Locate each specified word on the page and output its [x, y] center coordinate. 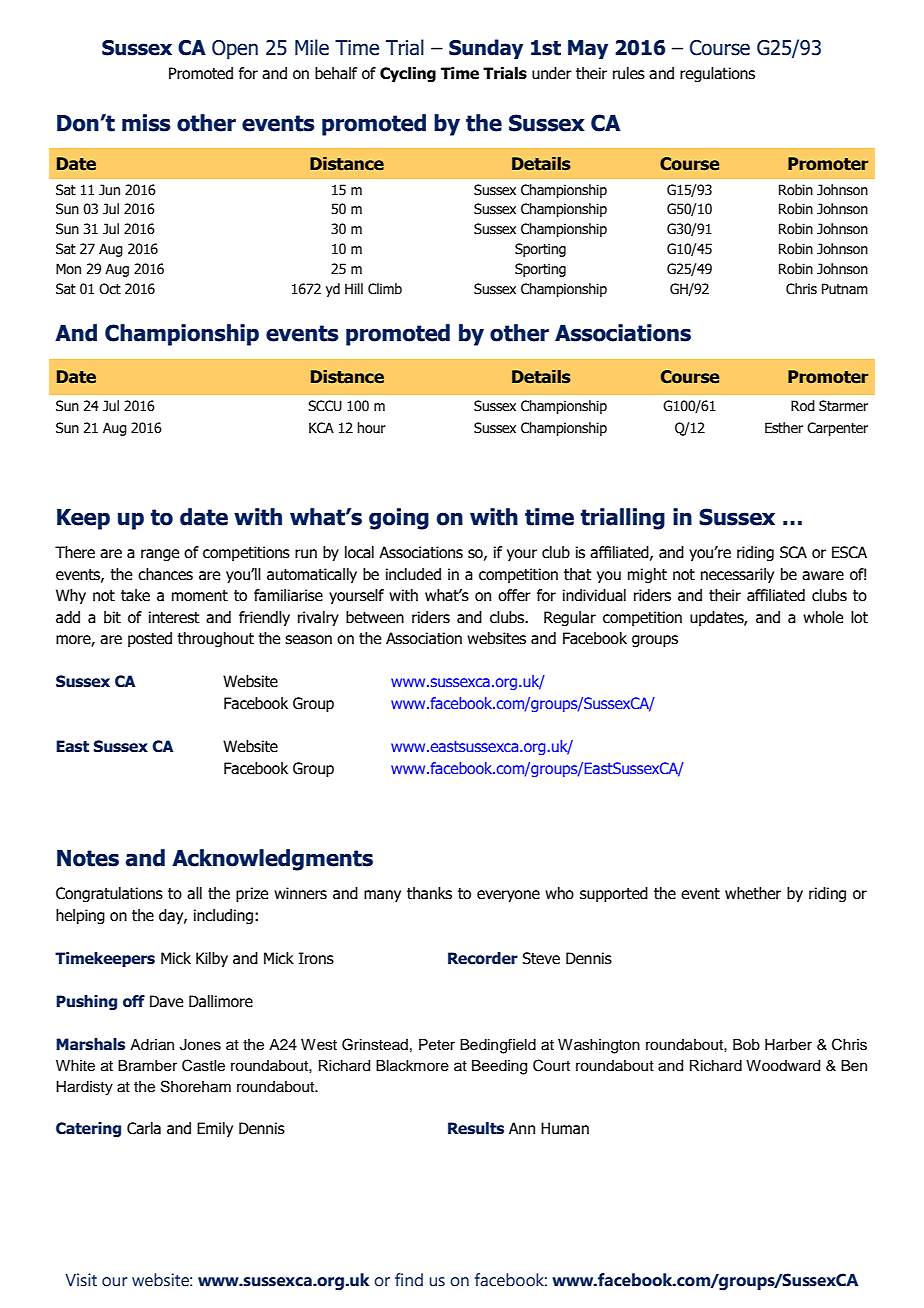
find [409, 1280]
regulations [717, 74]
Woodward [783, 1066]
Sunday [486, 49]
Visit [81, 1280]
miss [146, 123]
